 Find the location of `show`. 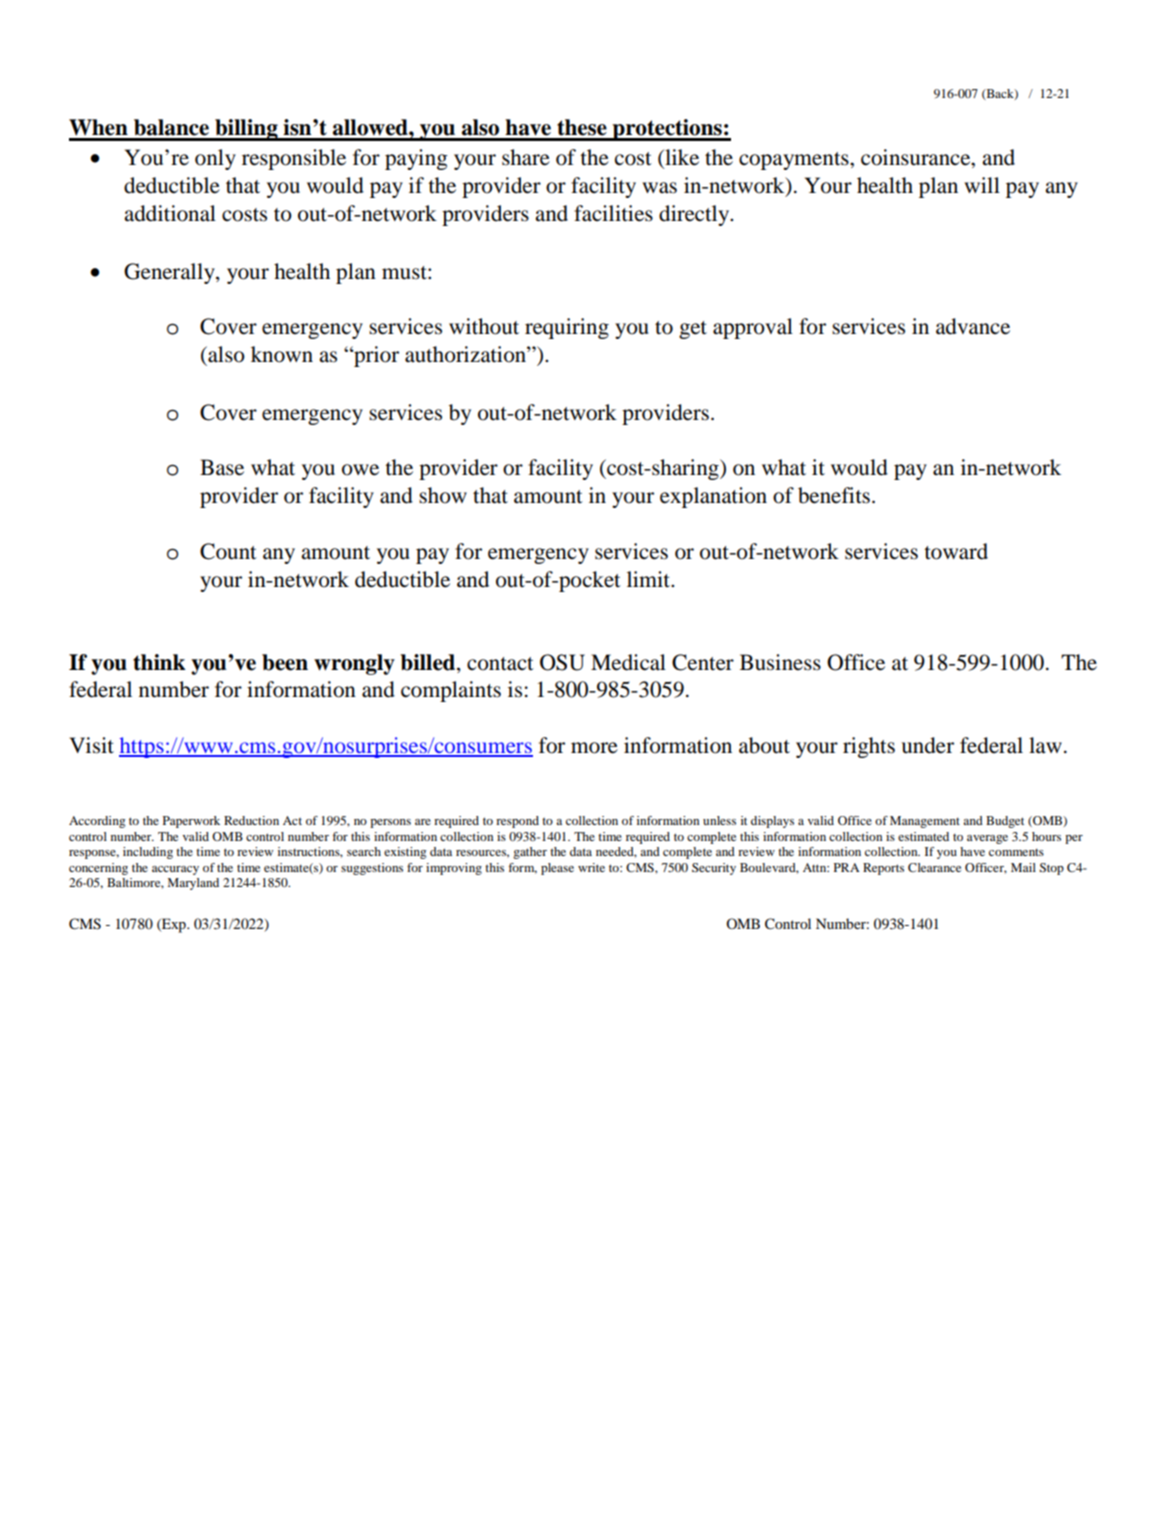

show is located at coordinates (443, 495).
